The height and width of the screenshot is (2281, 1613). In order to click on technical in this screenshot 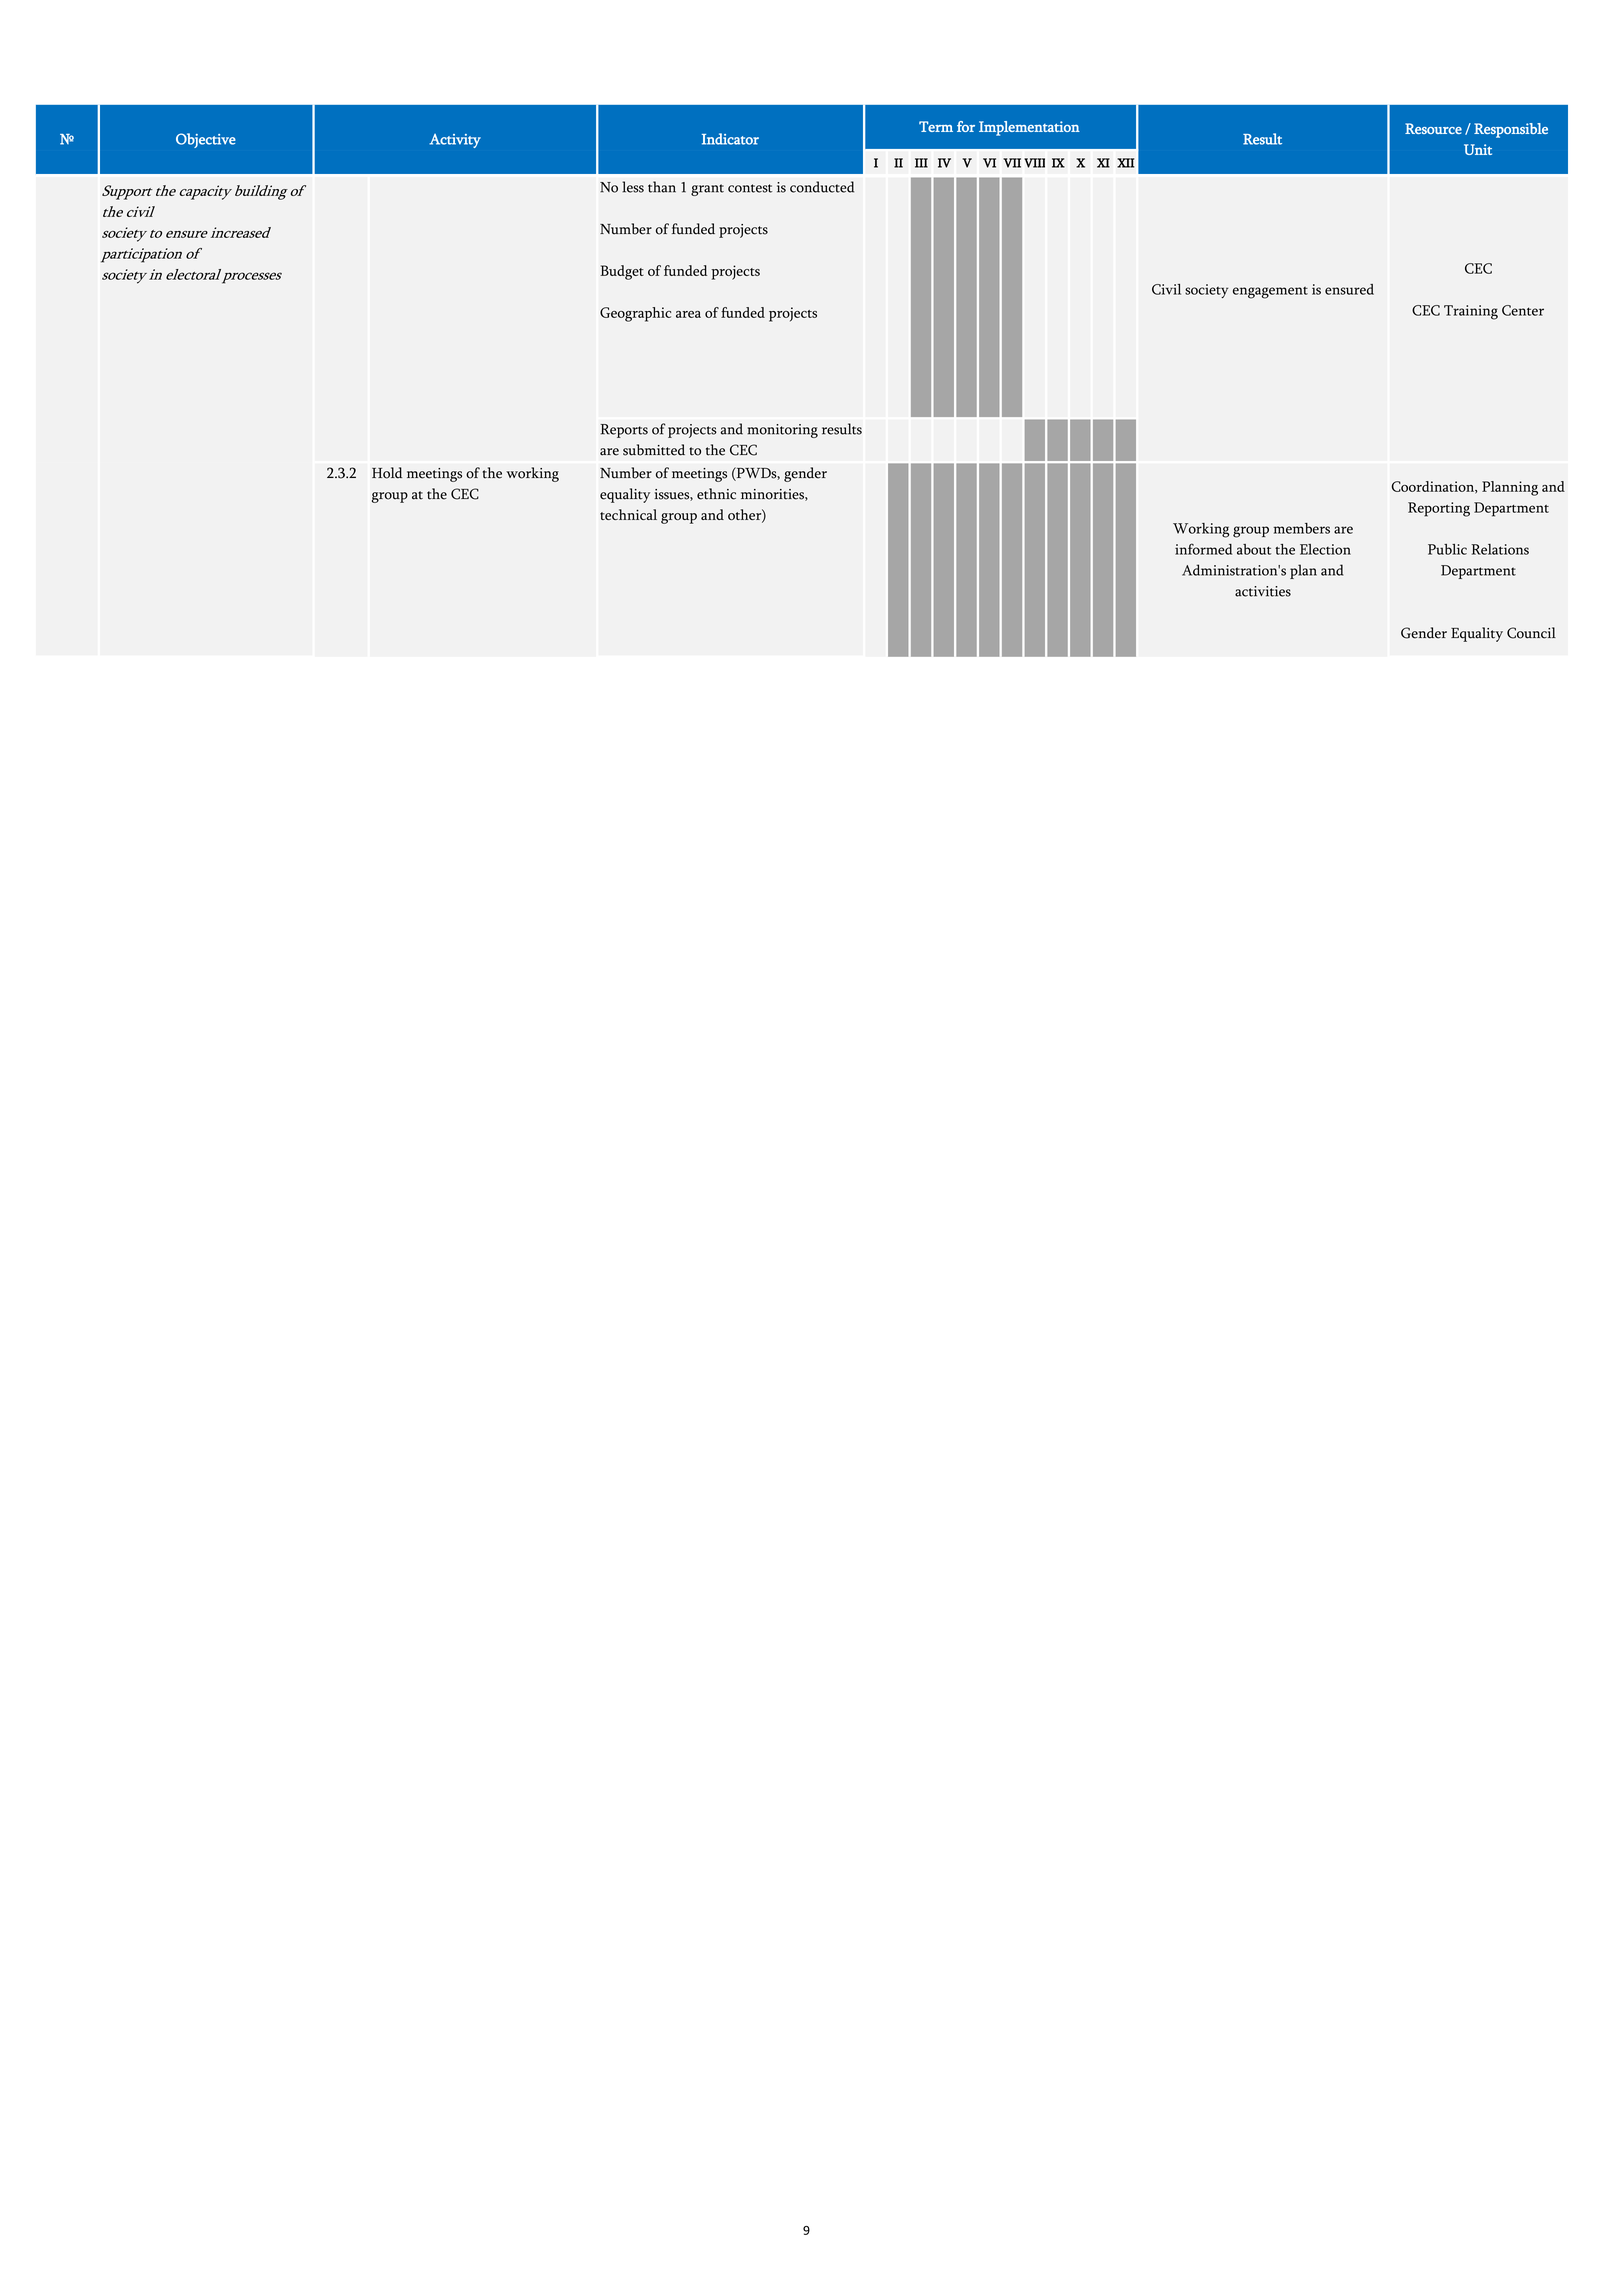, I will do `click(628, 514)`.
